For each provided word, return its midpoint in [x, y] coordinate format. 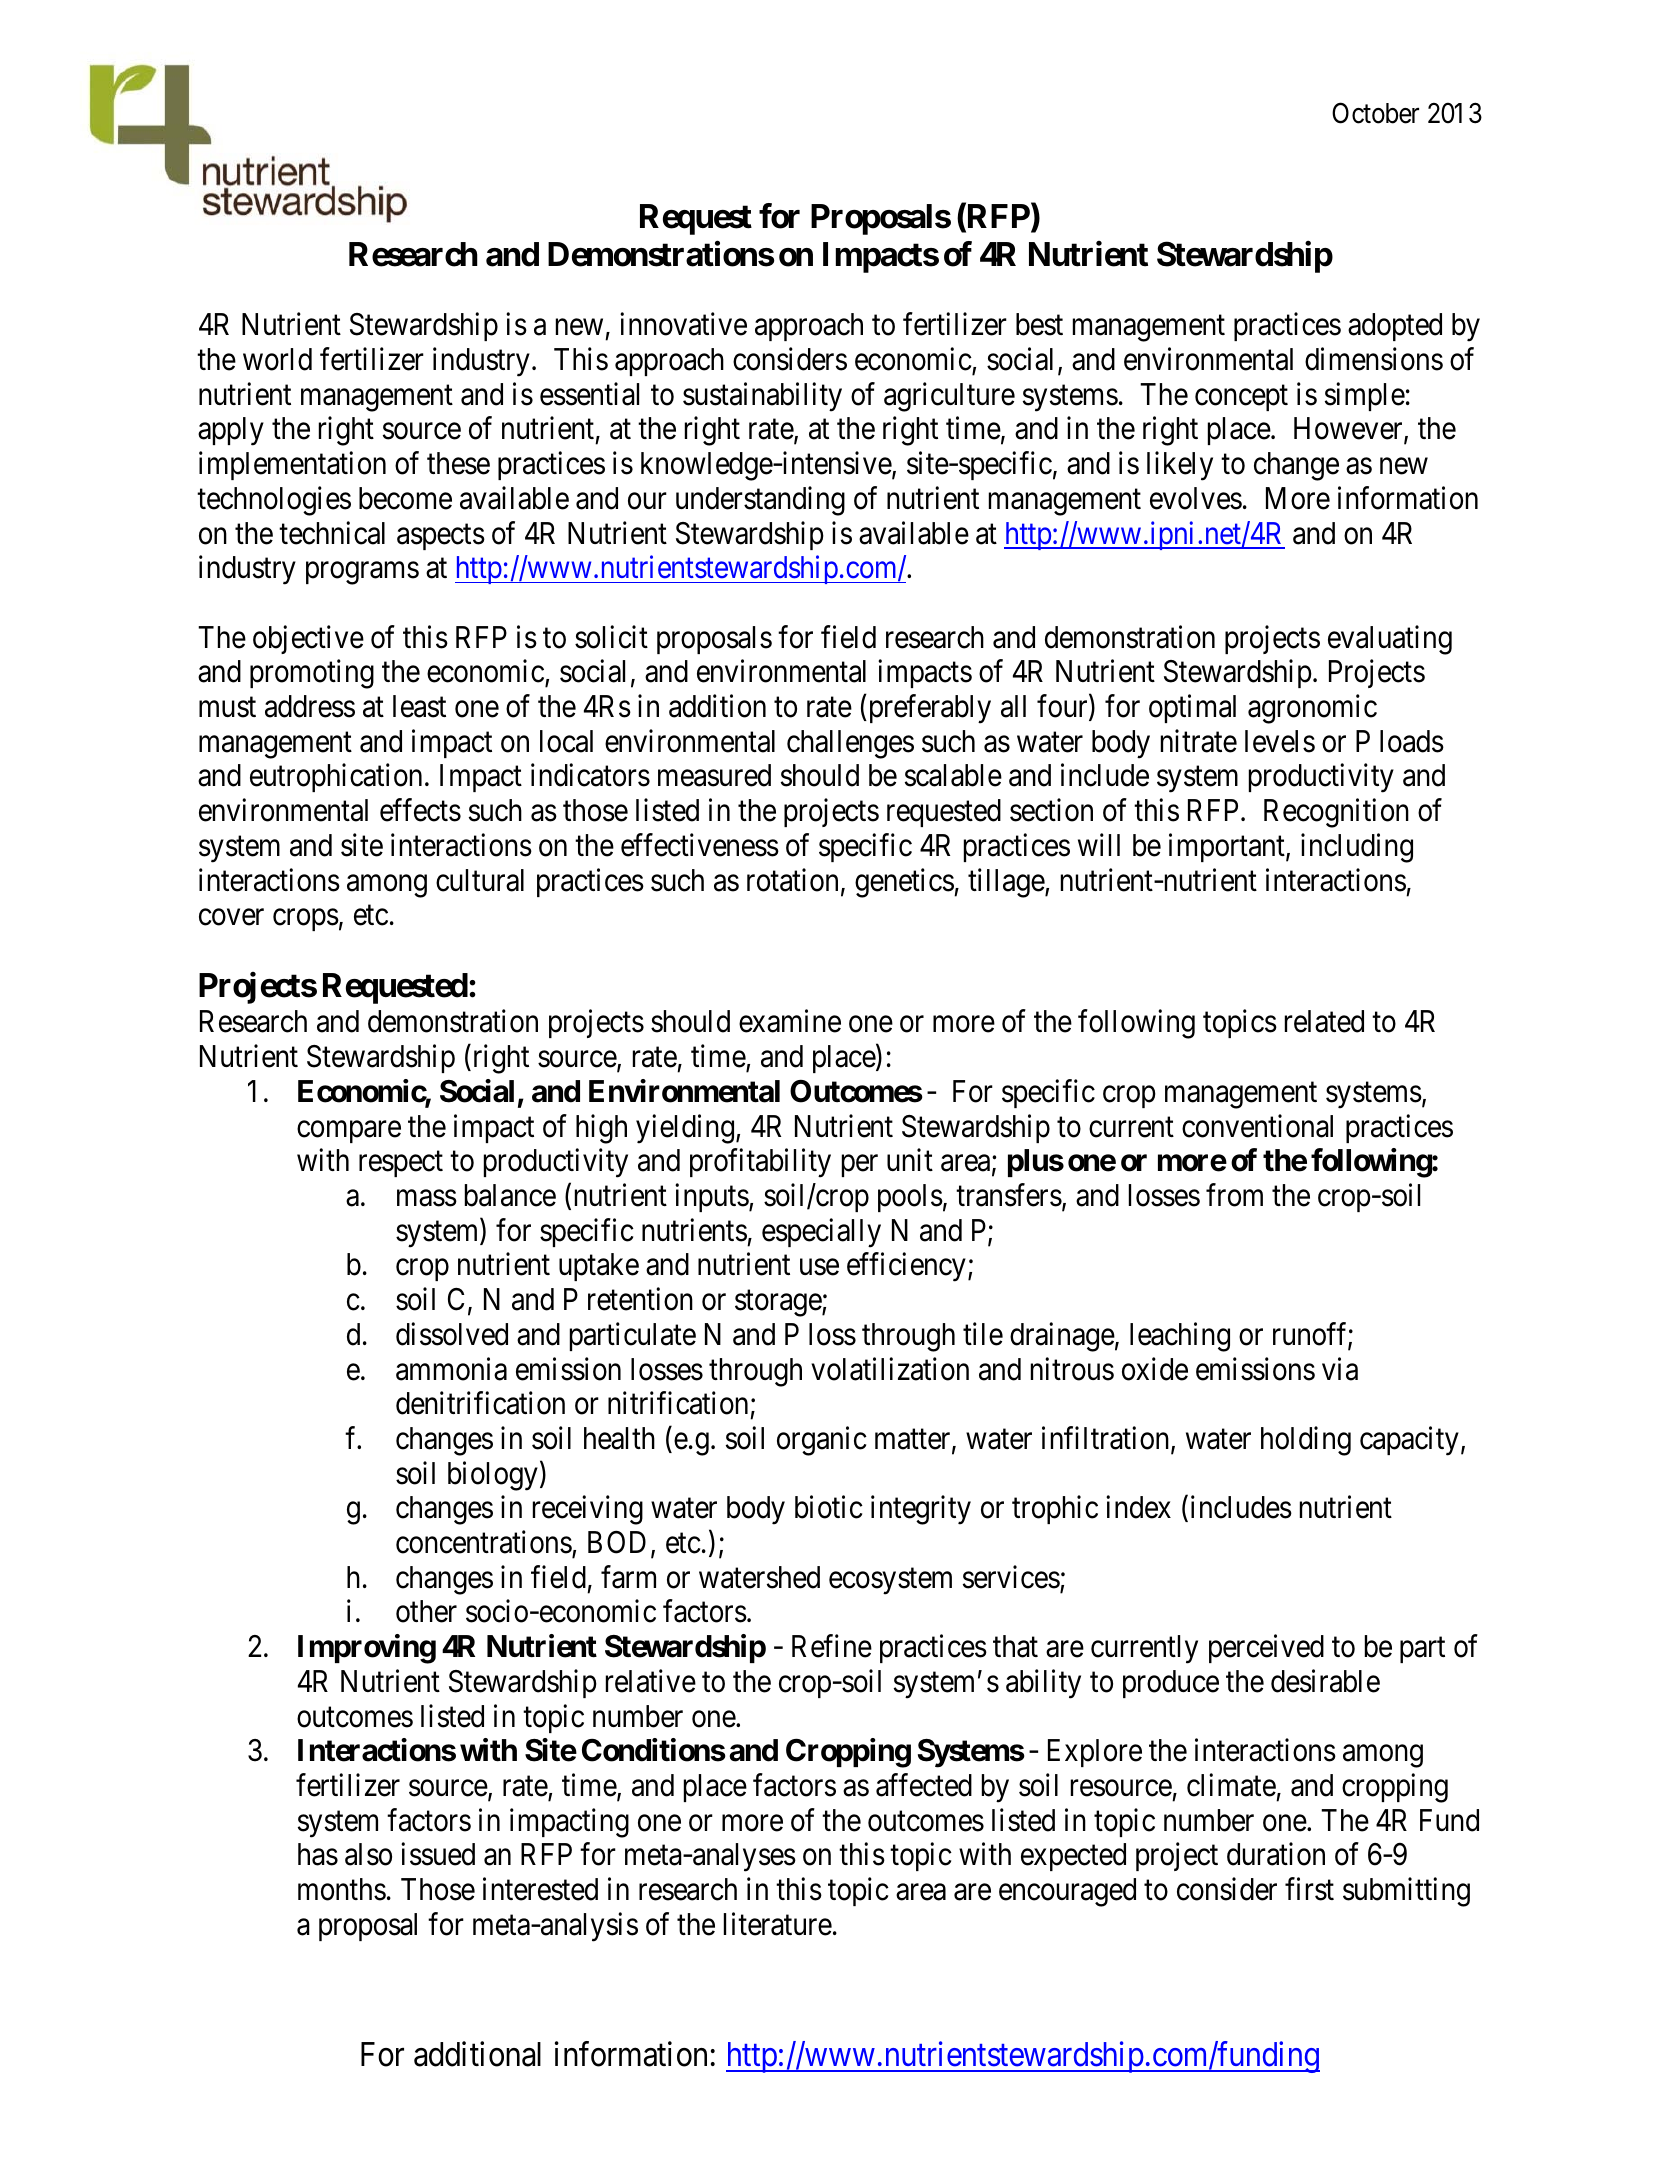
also [368, 1854]
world [277, 359]
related [1324, 1021]
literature [778, 1924]
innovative [683, 324]
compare [349, 1132]
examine [790, 1021]
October [1375, 113]
